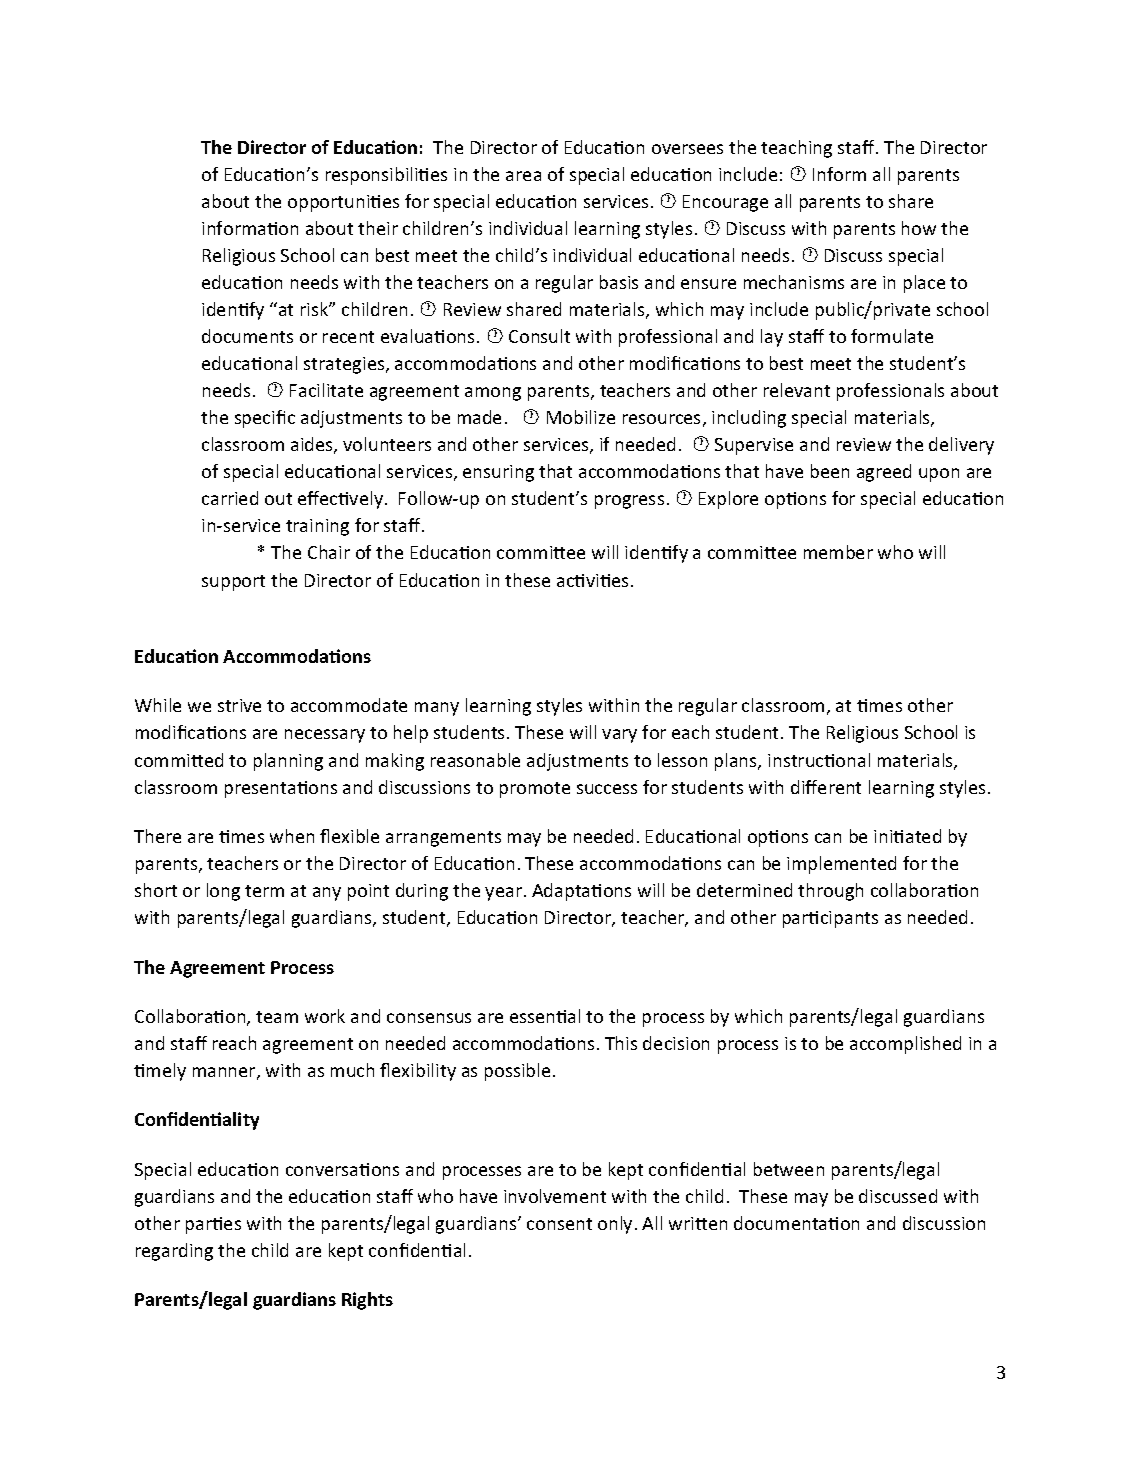 This page has width=1141, height=1477. What do you see at coordinates (233, 583) in the page?
I see `support` at bounding box center [233, 583].
